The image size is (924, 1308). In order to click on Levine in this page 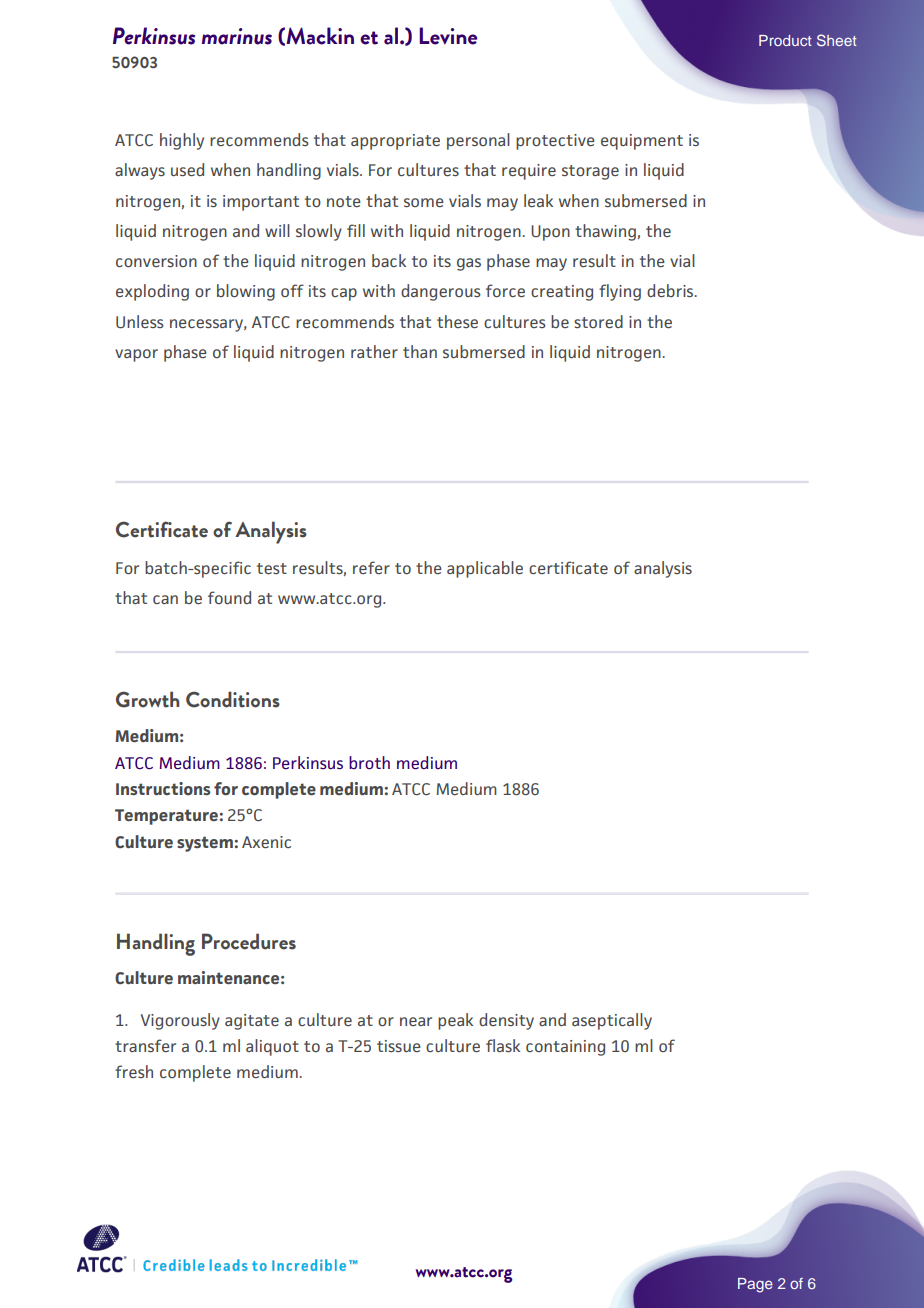, I will do `click(448, 36)`.
